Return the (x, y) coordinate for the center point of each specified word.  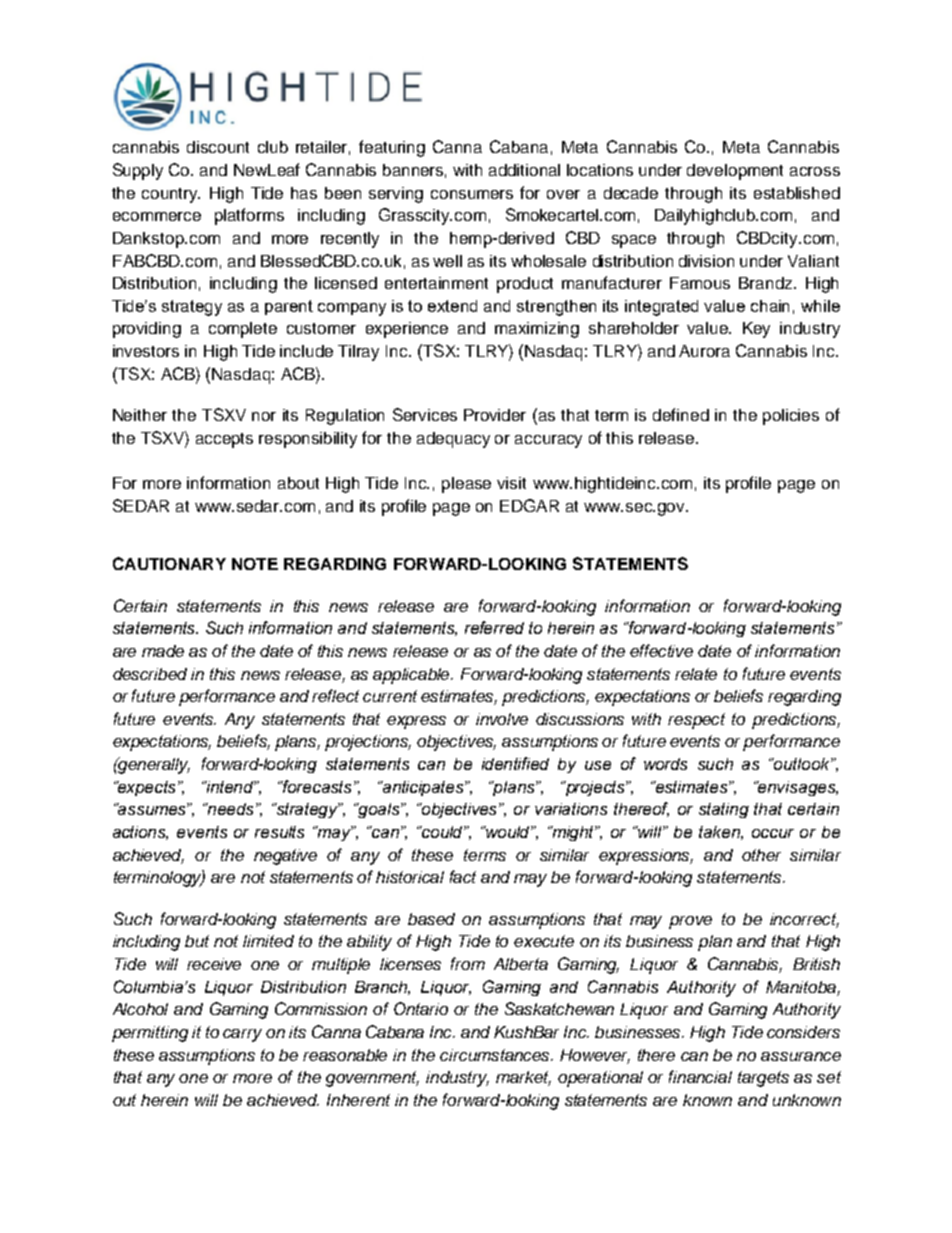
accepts (224, 440)
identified (515, 763)
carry (242, 1035)
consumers (472, 194)
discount (218, 147)
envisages (797, 788)
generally (153, 765)
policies (791, 417)
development (735, 172)
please (466, 485)
